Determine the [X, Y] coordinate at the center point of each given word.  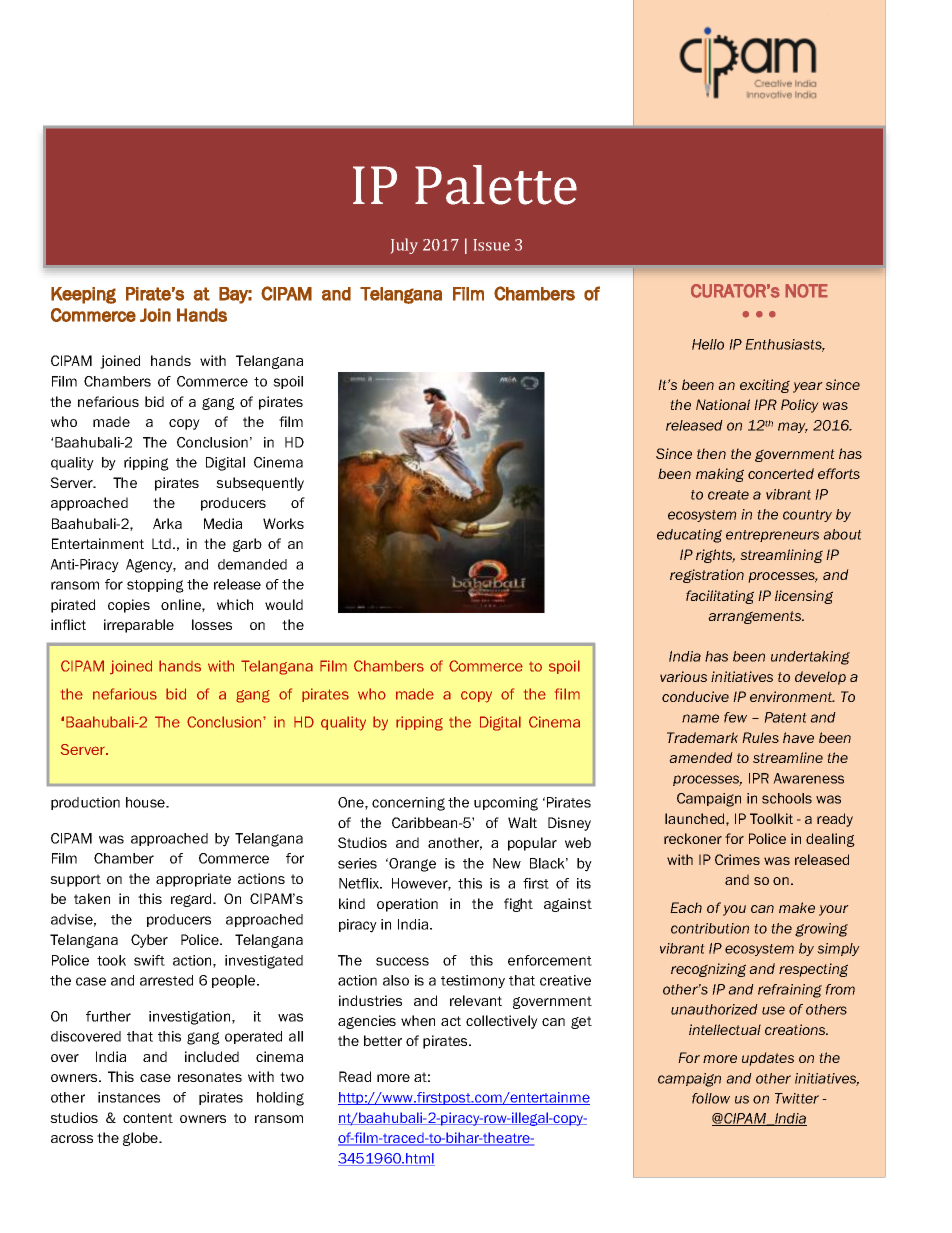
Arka [167, 523]
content [148, 1118]
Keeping [83, 295]
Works [283, 523]
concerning [408, 804]
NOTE [806, 291]
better [383, 1040]
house [146, 802]
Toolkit [771, 818]
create [728, 495]
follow [711, 1098]
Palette [496, 185]
